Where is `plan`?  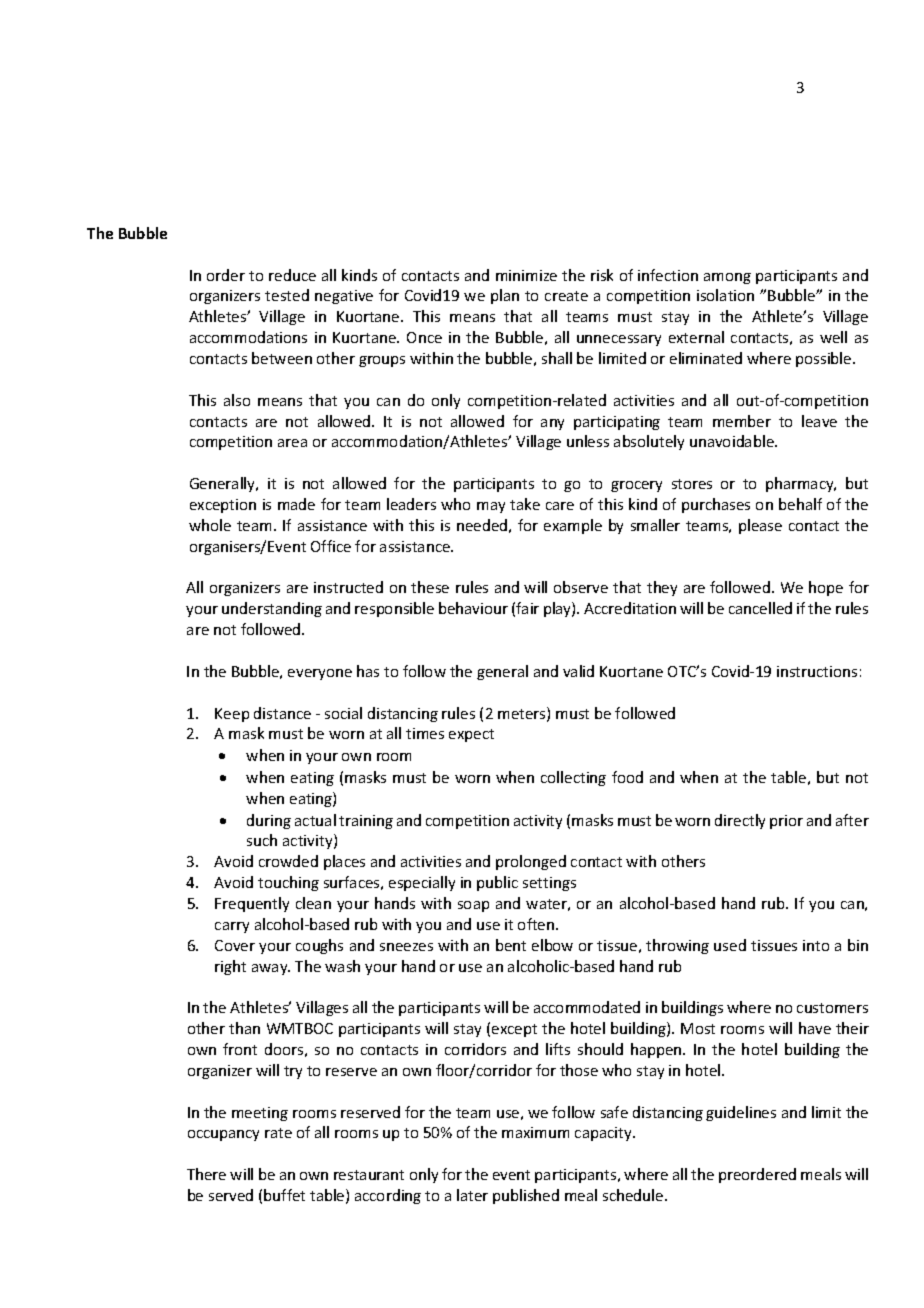
plan is located at coordinates (505, 296).
